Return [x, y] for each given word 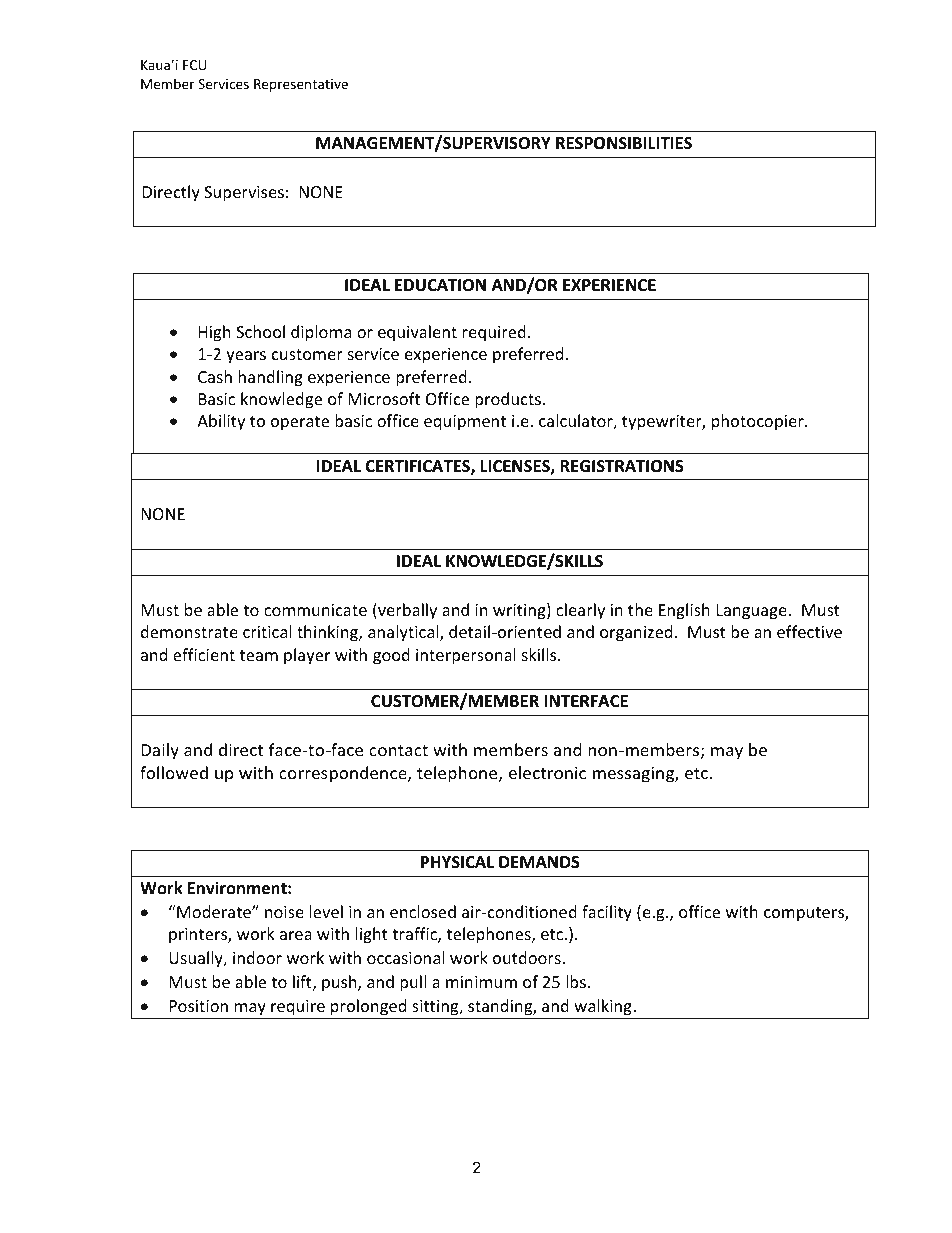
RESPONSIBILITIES [624, 143]
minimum [481, 982]
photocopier [759, 422]
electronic [547, 772]
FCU [194, 65]
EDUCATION [440, 285]
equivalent [417, 333]
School [260, 331]
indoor [257, 957]
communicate [315, 610]
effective [809, 631]
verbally [406, 611]
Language [753, 612]
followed [174, 772]
